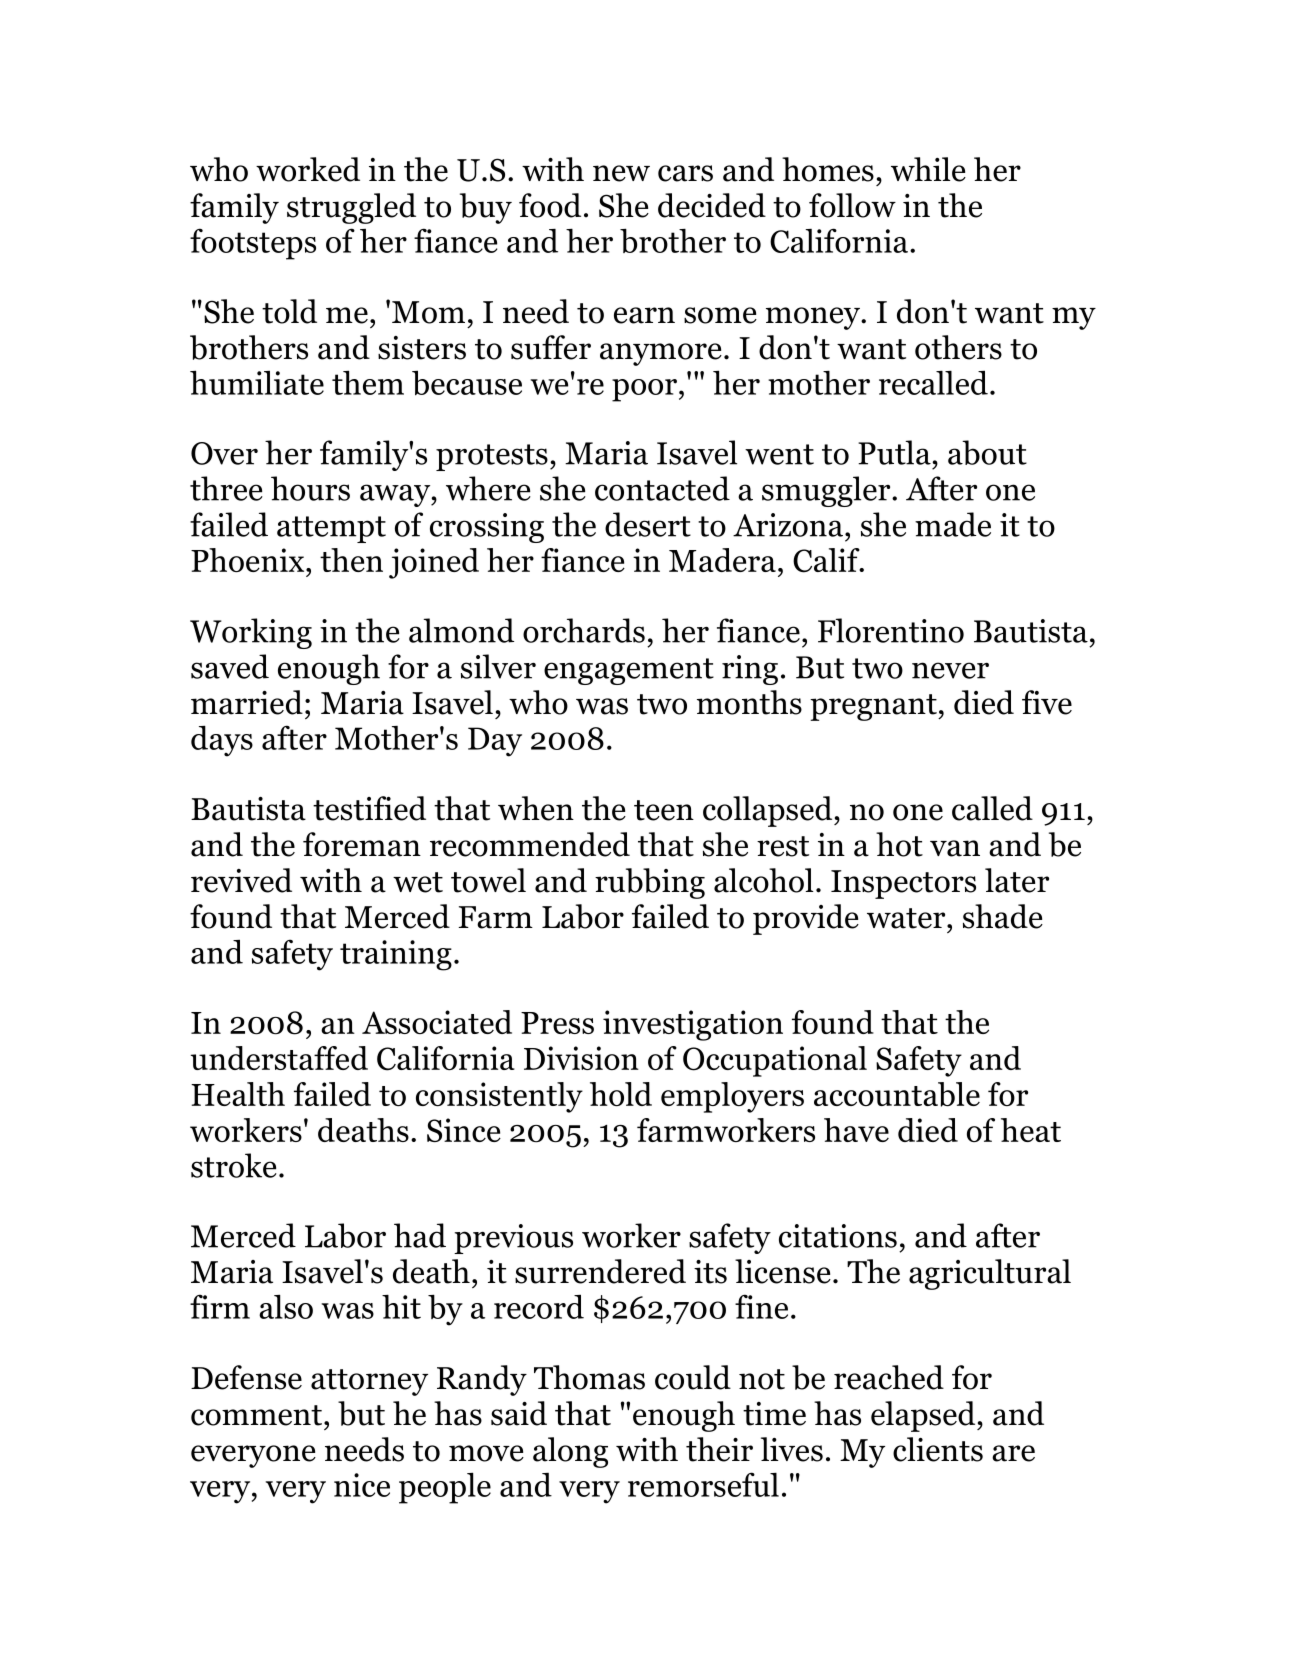 The height and width of the screenshot is (1672, 1292). Describe the element at coordinates (987, 452) in the screenshot. I see `about` at that location.
